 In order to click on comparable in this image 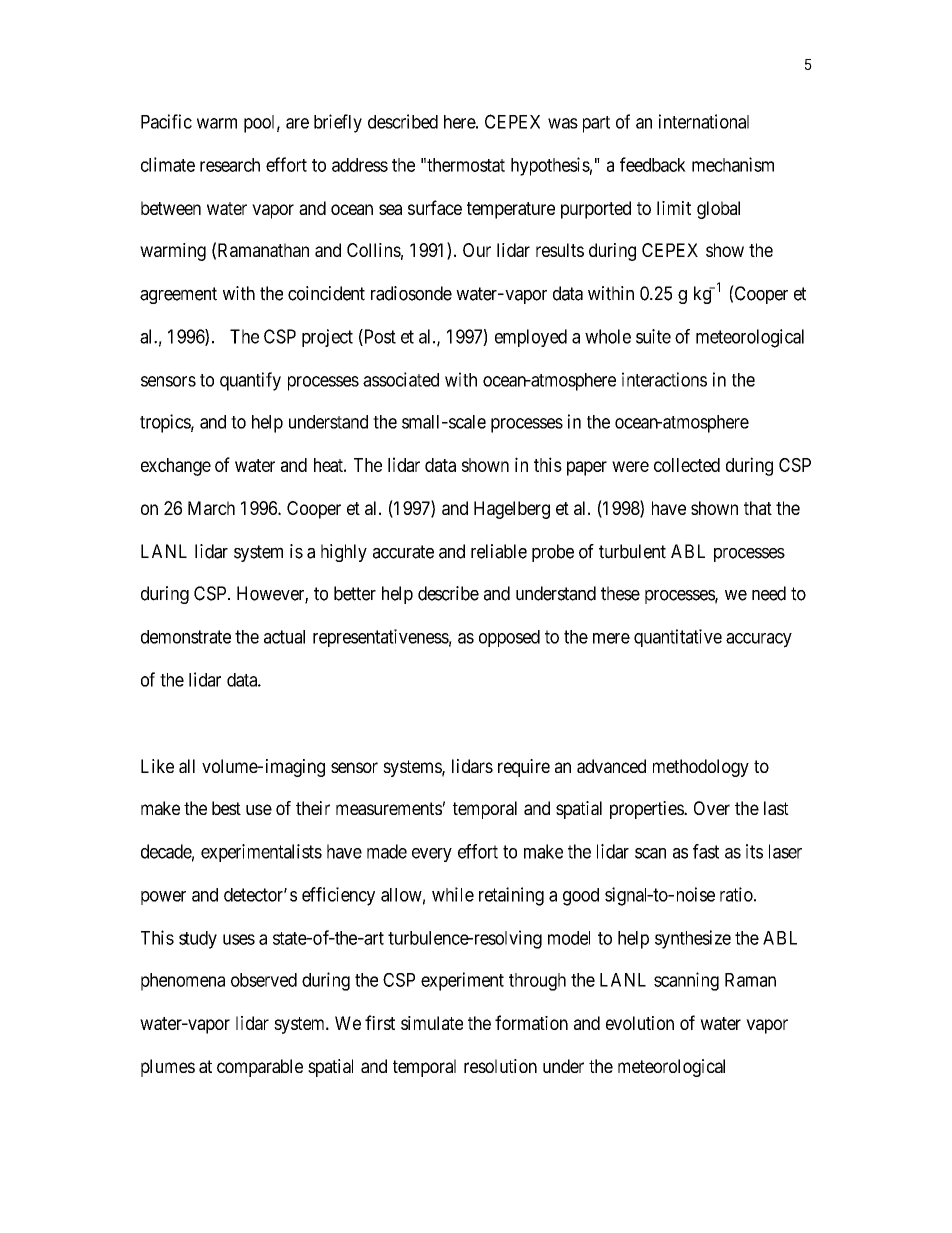, I will do `click(260, 1068)`.
